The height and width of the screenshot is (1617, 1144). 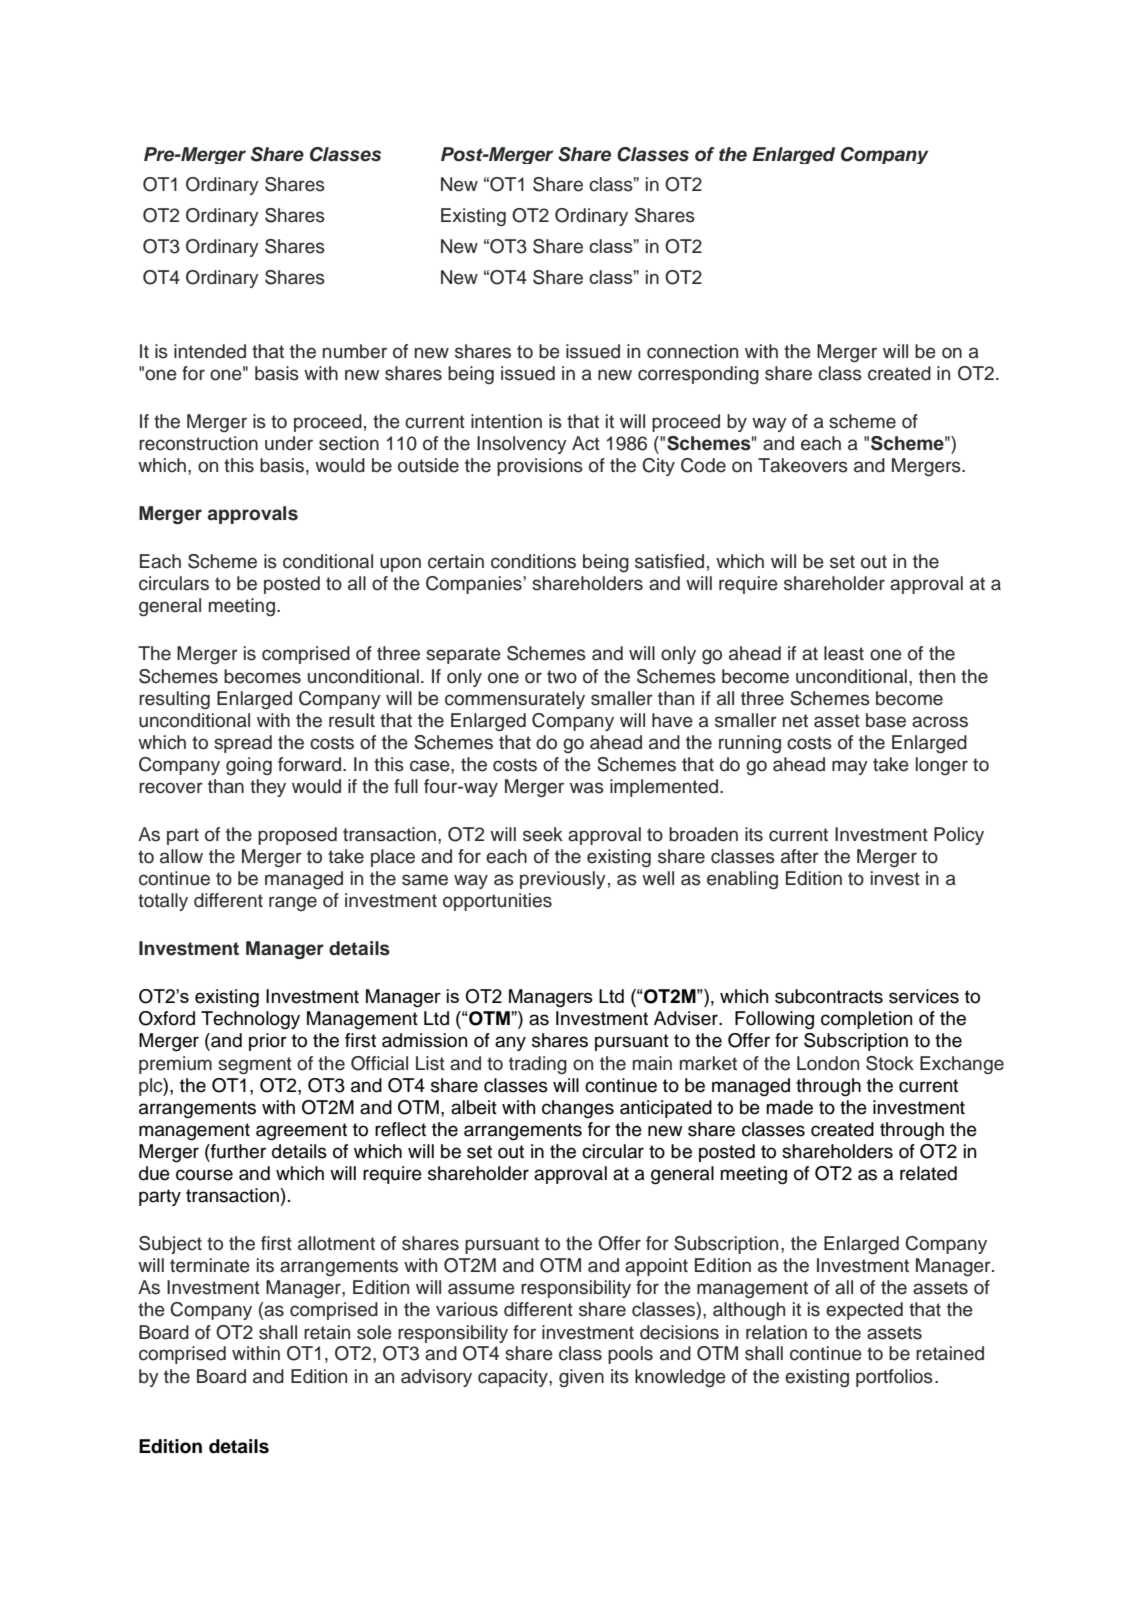 I want to click on two, so click(x=562, y=677).
